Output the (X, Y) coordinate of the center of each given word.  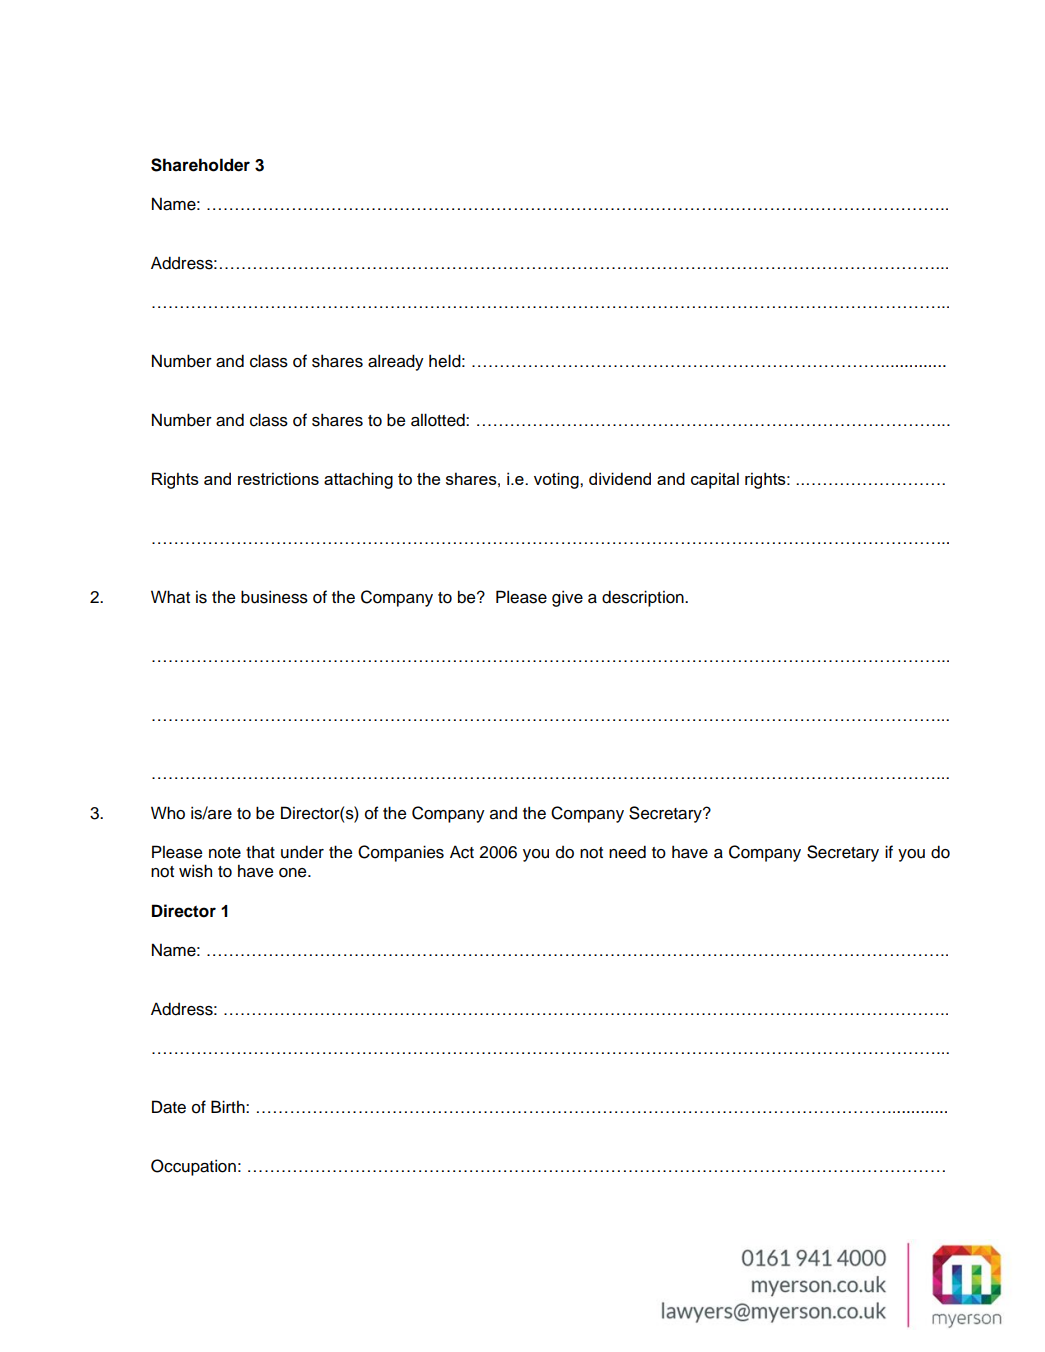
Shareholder (200, 165)
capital (715, 480)
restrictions (278, 478)
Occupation (193, 1167)
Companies (401, 853)
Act (462, 852)
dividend (620, 478)
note (225, 853)
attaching (358, 480)
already (396, 362)
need (627, 852)
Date (169, 1107)
